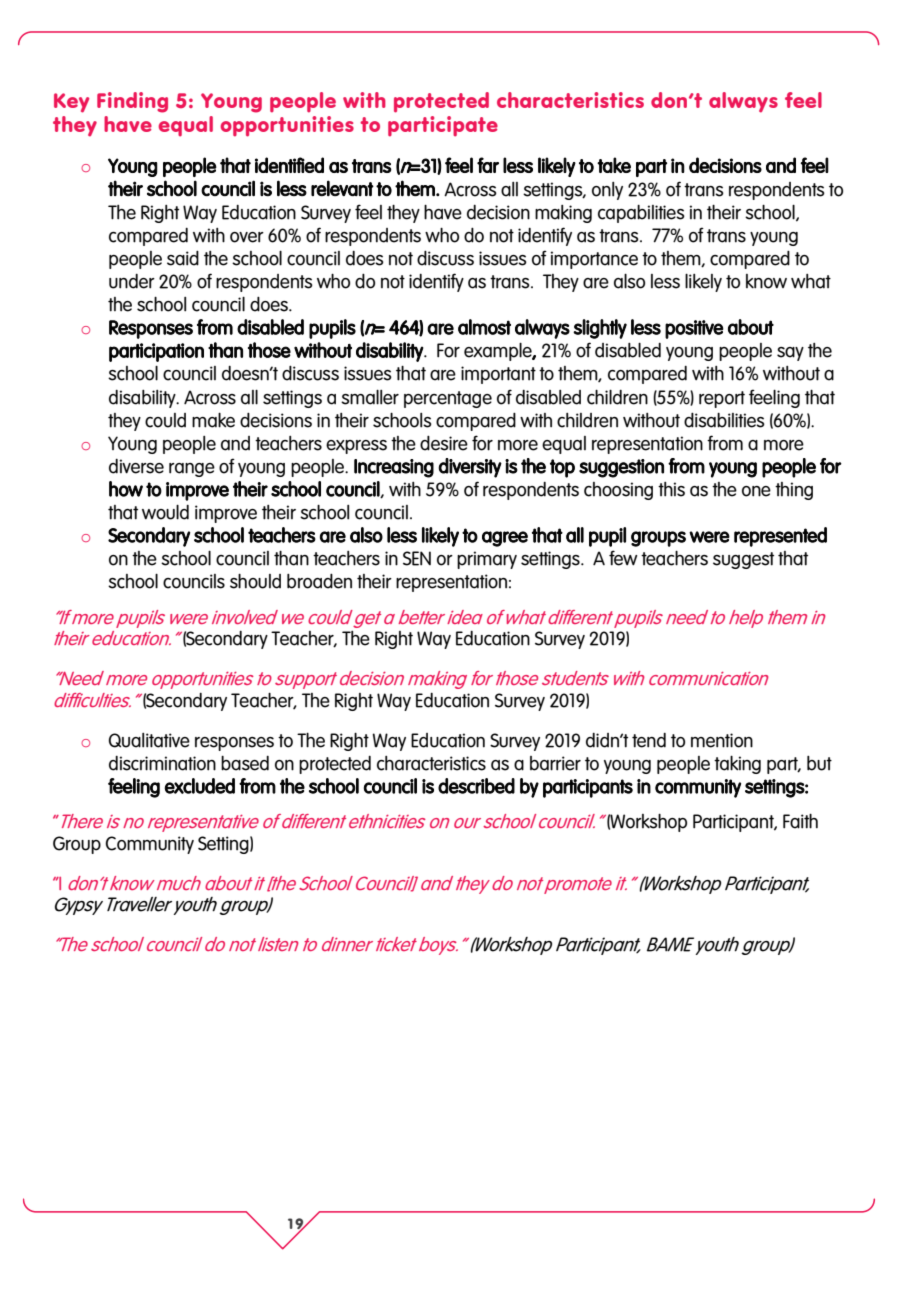 The width and height of the screenshot is (924, 1308). I want to click on Finding, so click(132, 102).
